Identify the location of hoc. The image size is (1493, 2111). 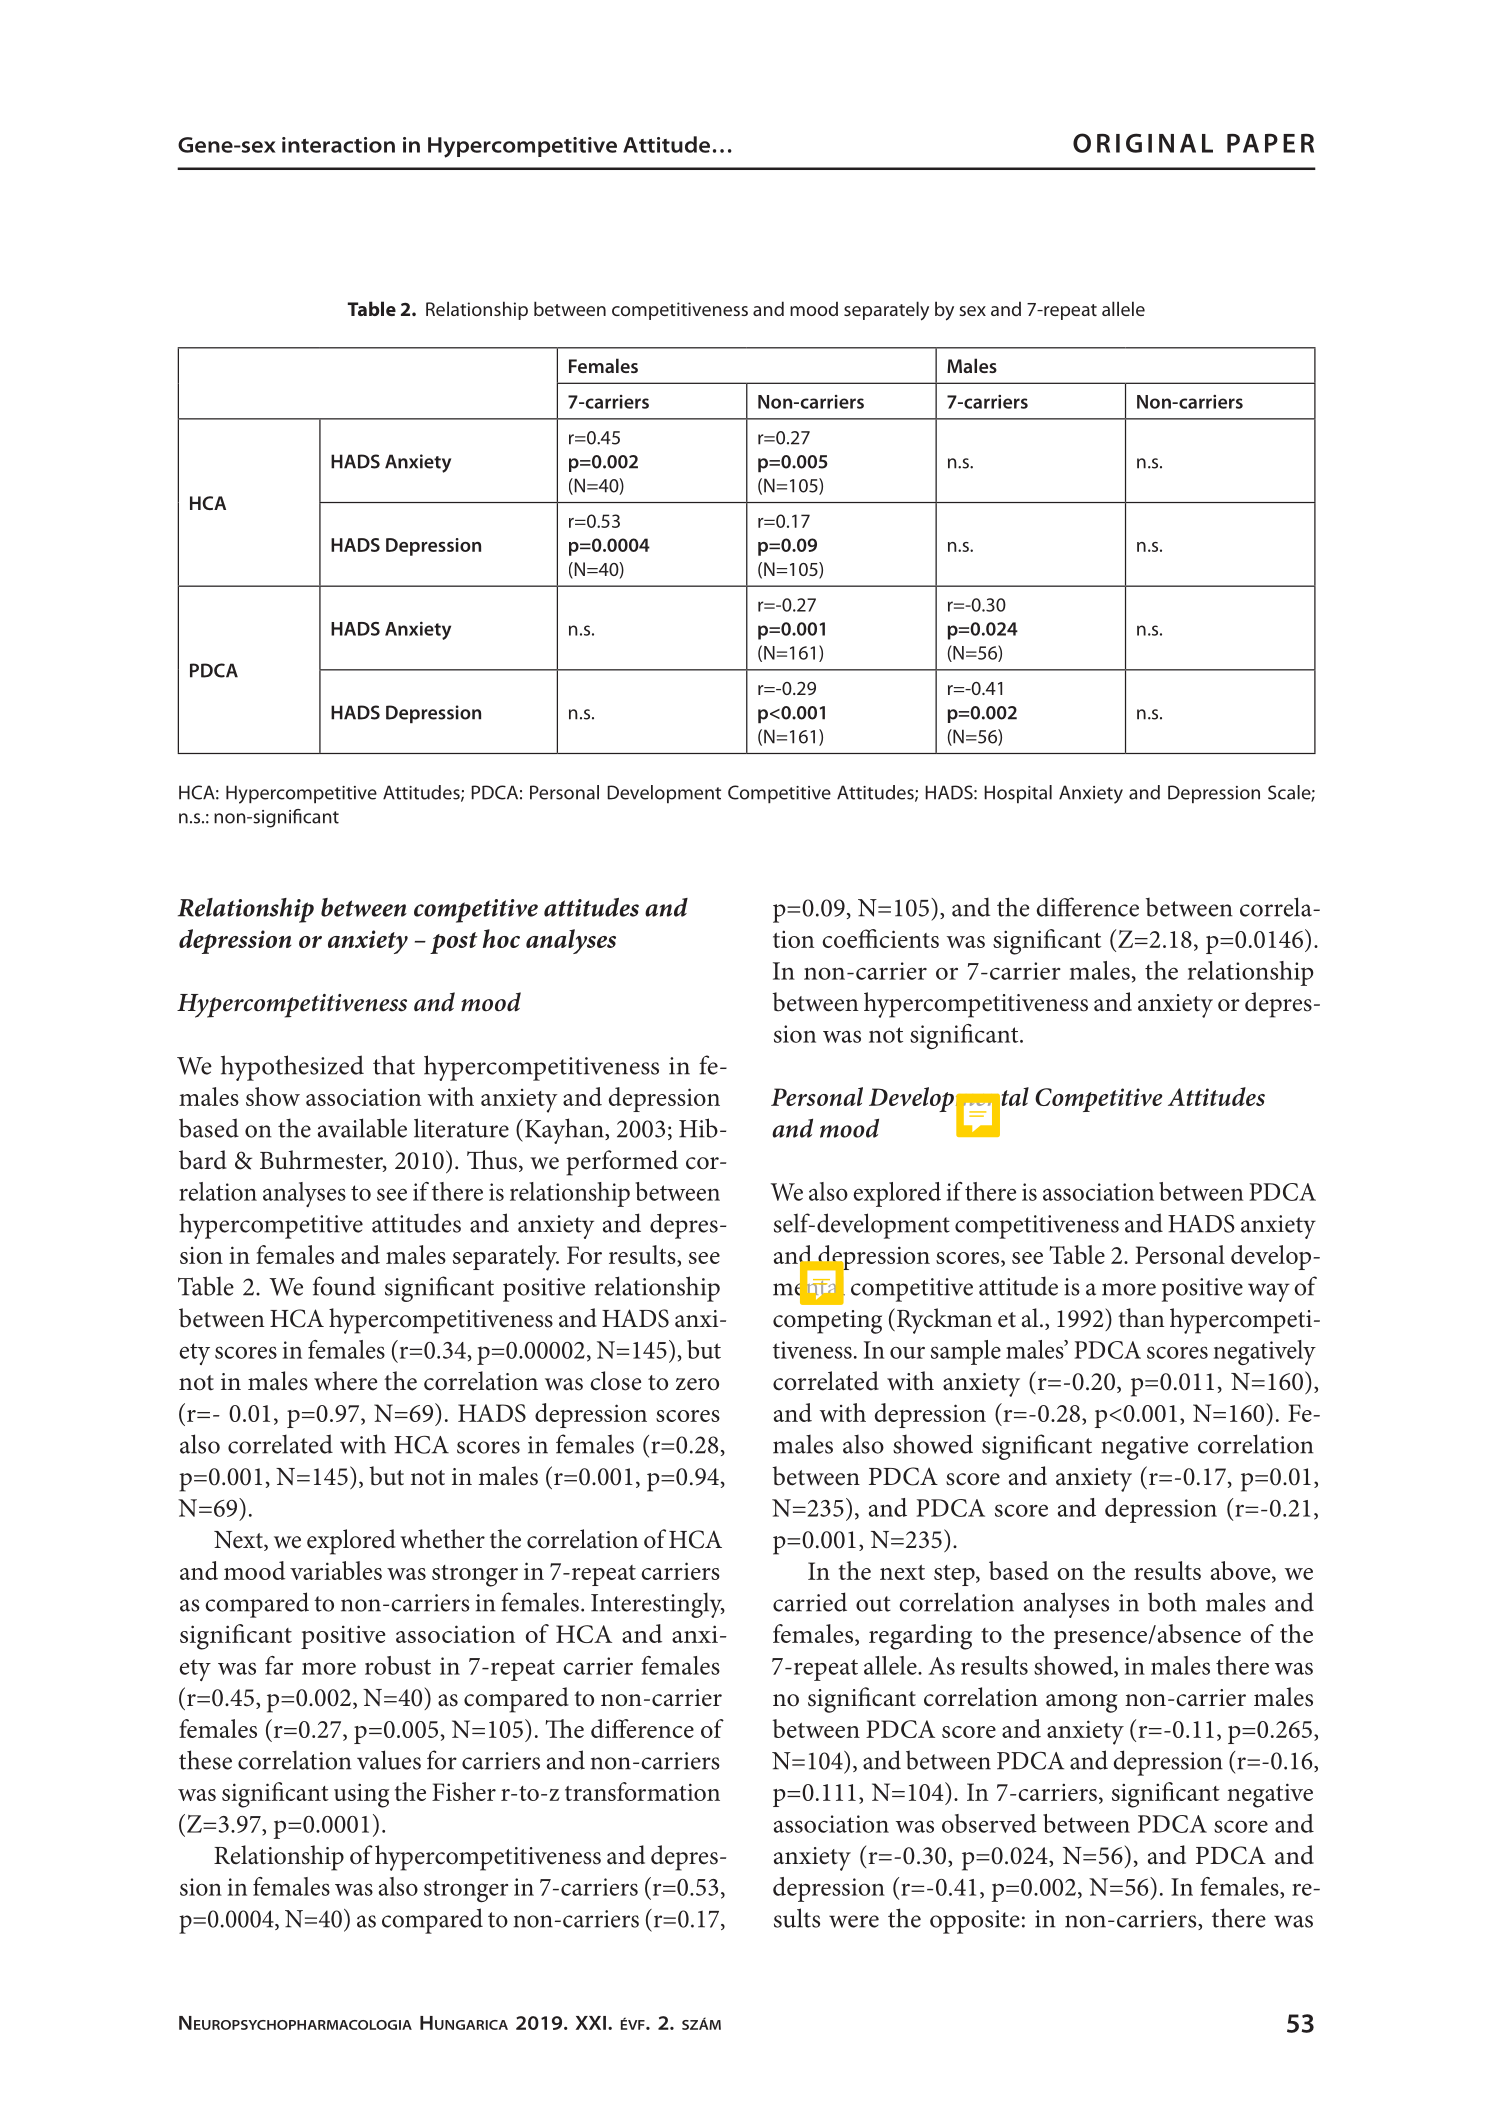
(501, 938).
